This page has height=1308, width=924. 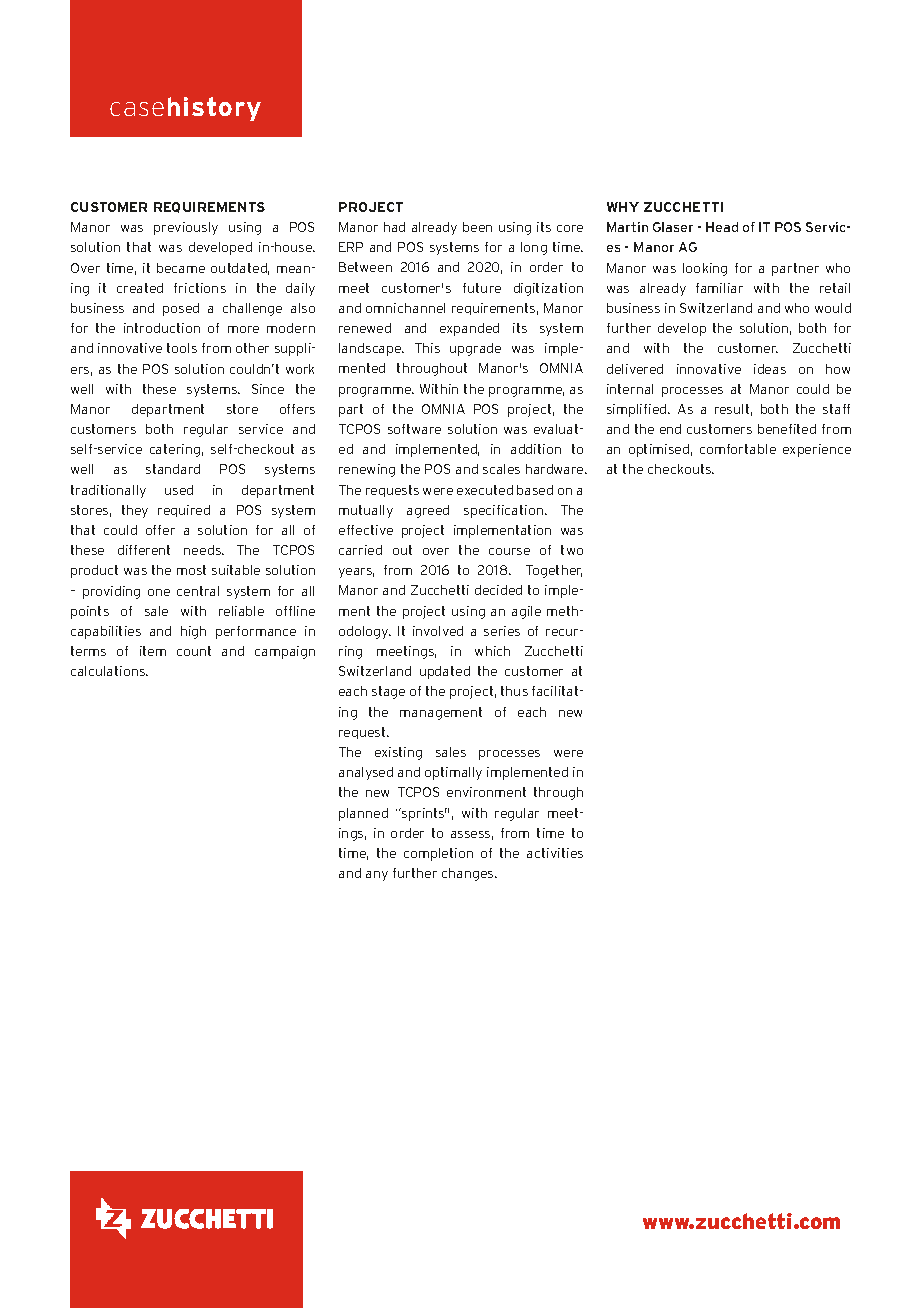 I want to click on needs, so click(x=203, y=550).
